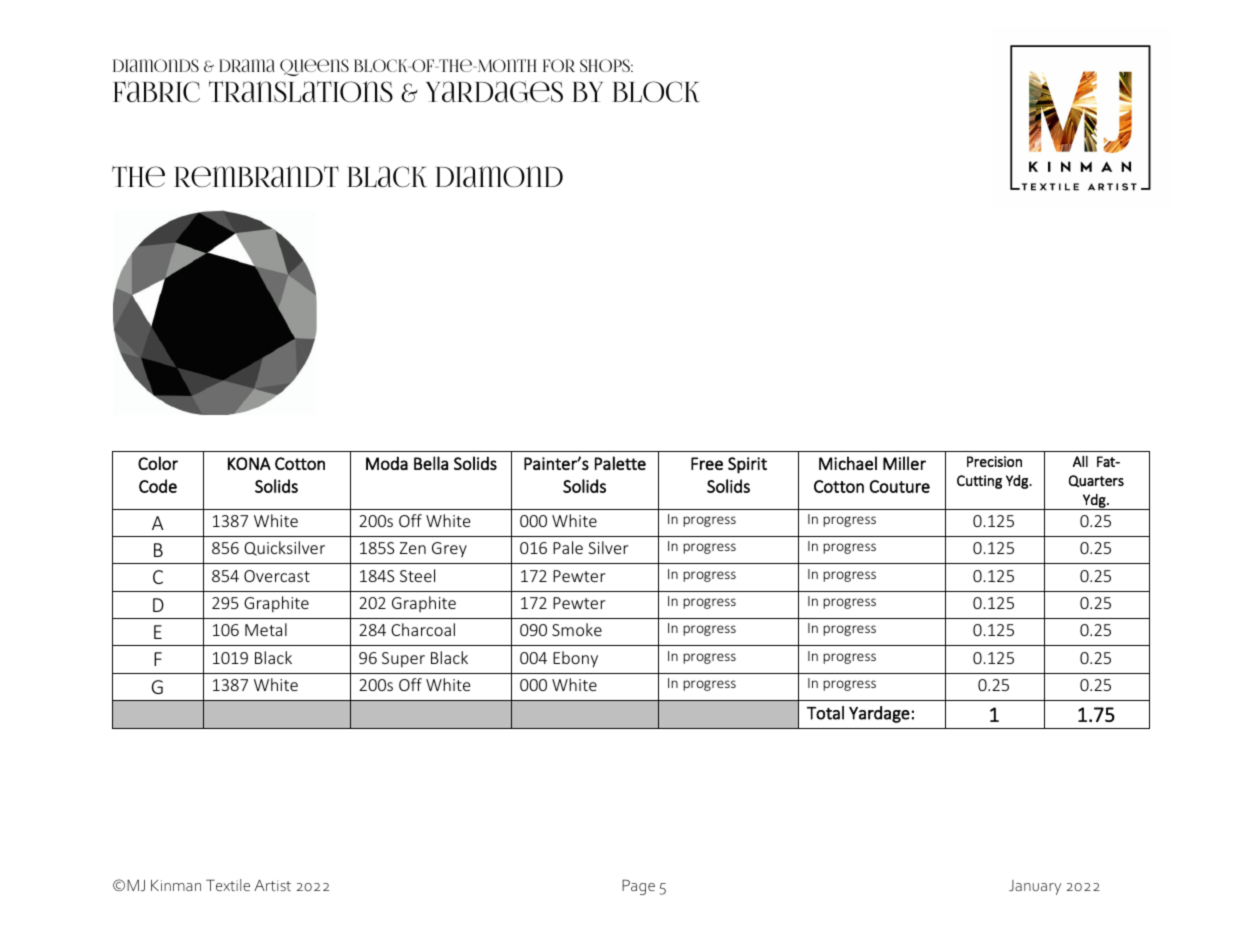 This image has height=952, width=1233. What do you see at coordinates (707, 463) in the image?
I see `Free` at bounding box center [707, 463].
